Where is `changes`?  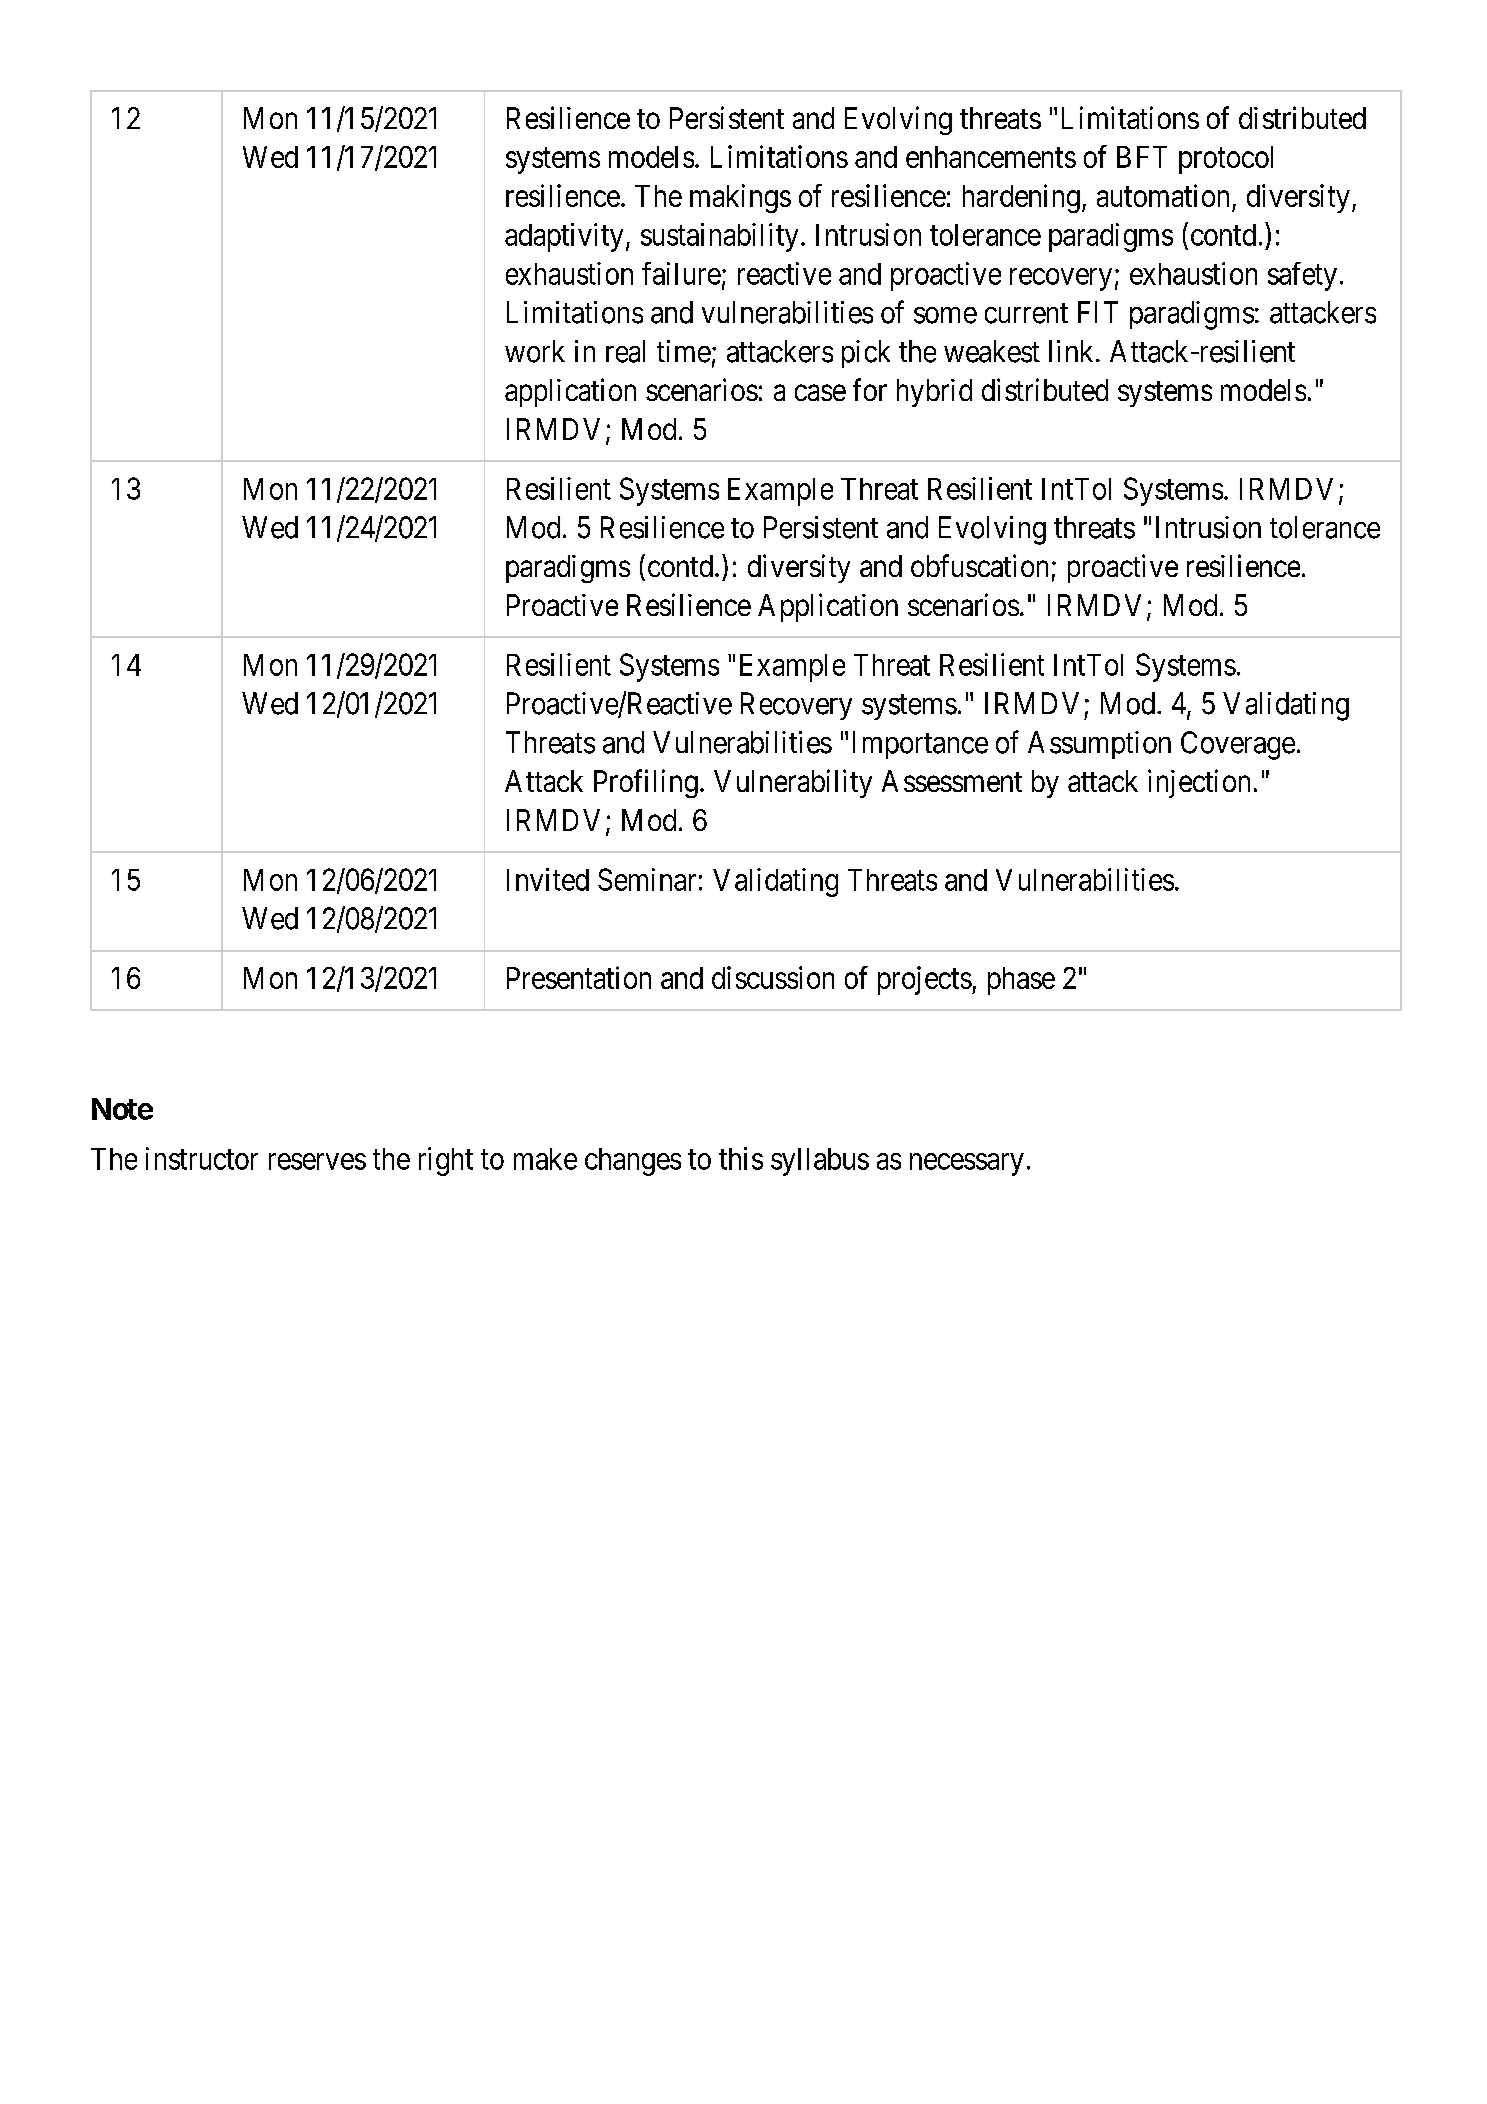
changes is located at coordinates (633, 1162).
